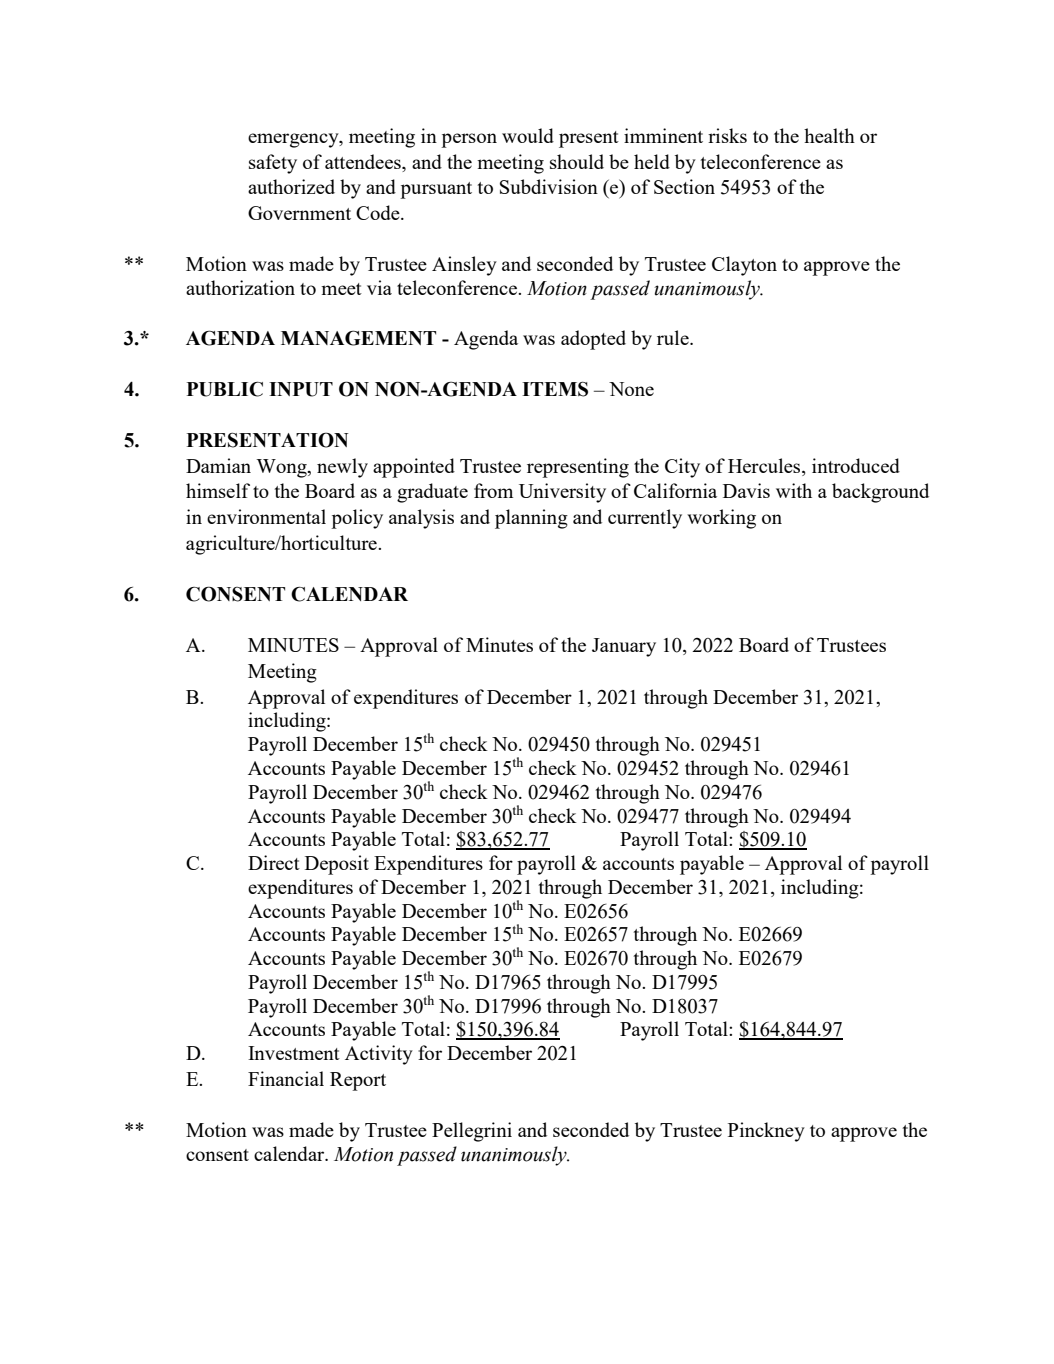 The height and width of the screenshot is (1364, 1054). Describe the element at coordinates (766, 1132) in the screenshot. I see `Pinckney` at that location.
